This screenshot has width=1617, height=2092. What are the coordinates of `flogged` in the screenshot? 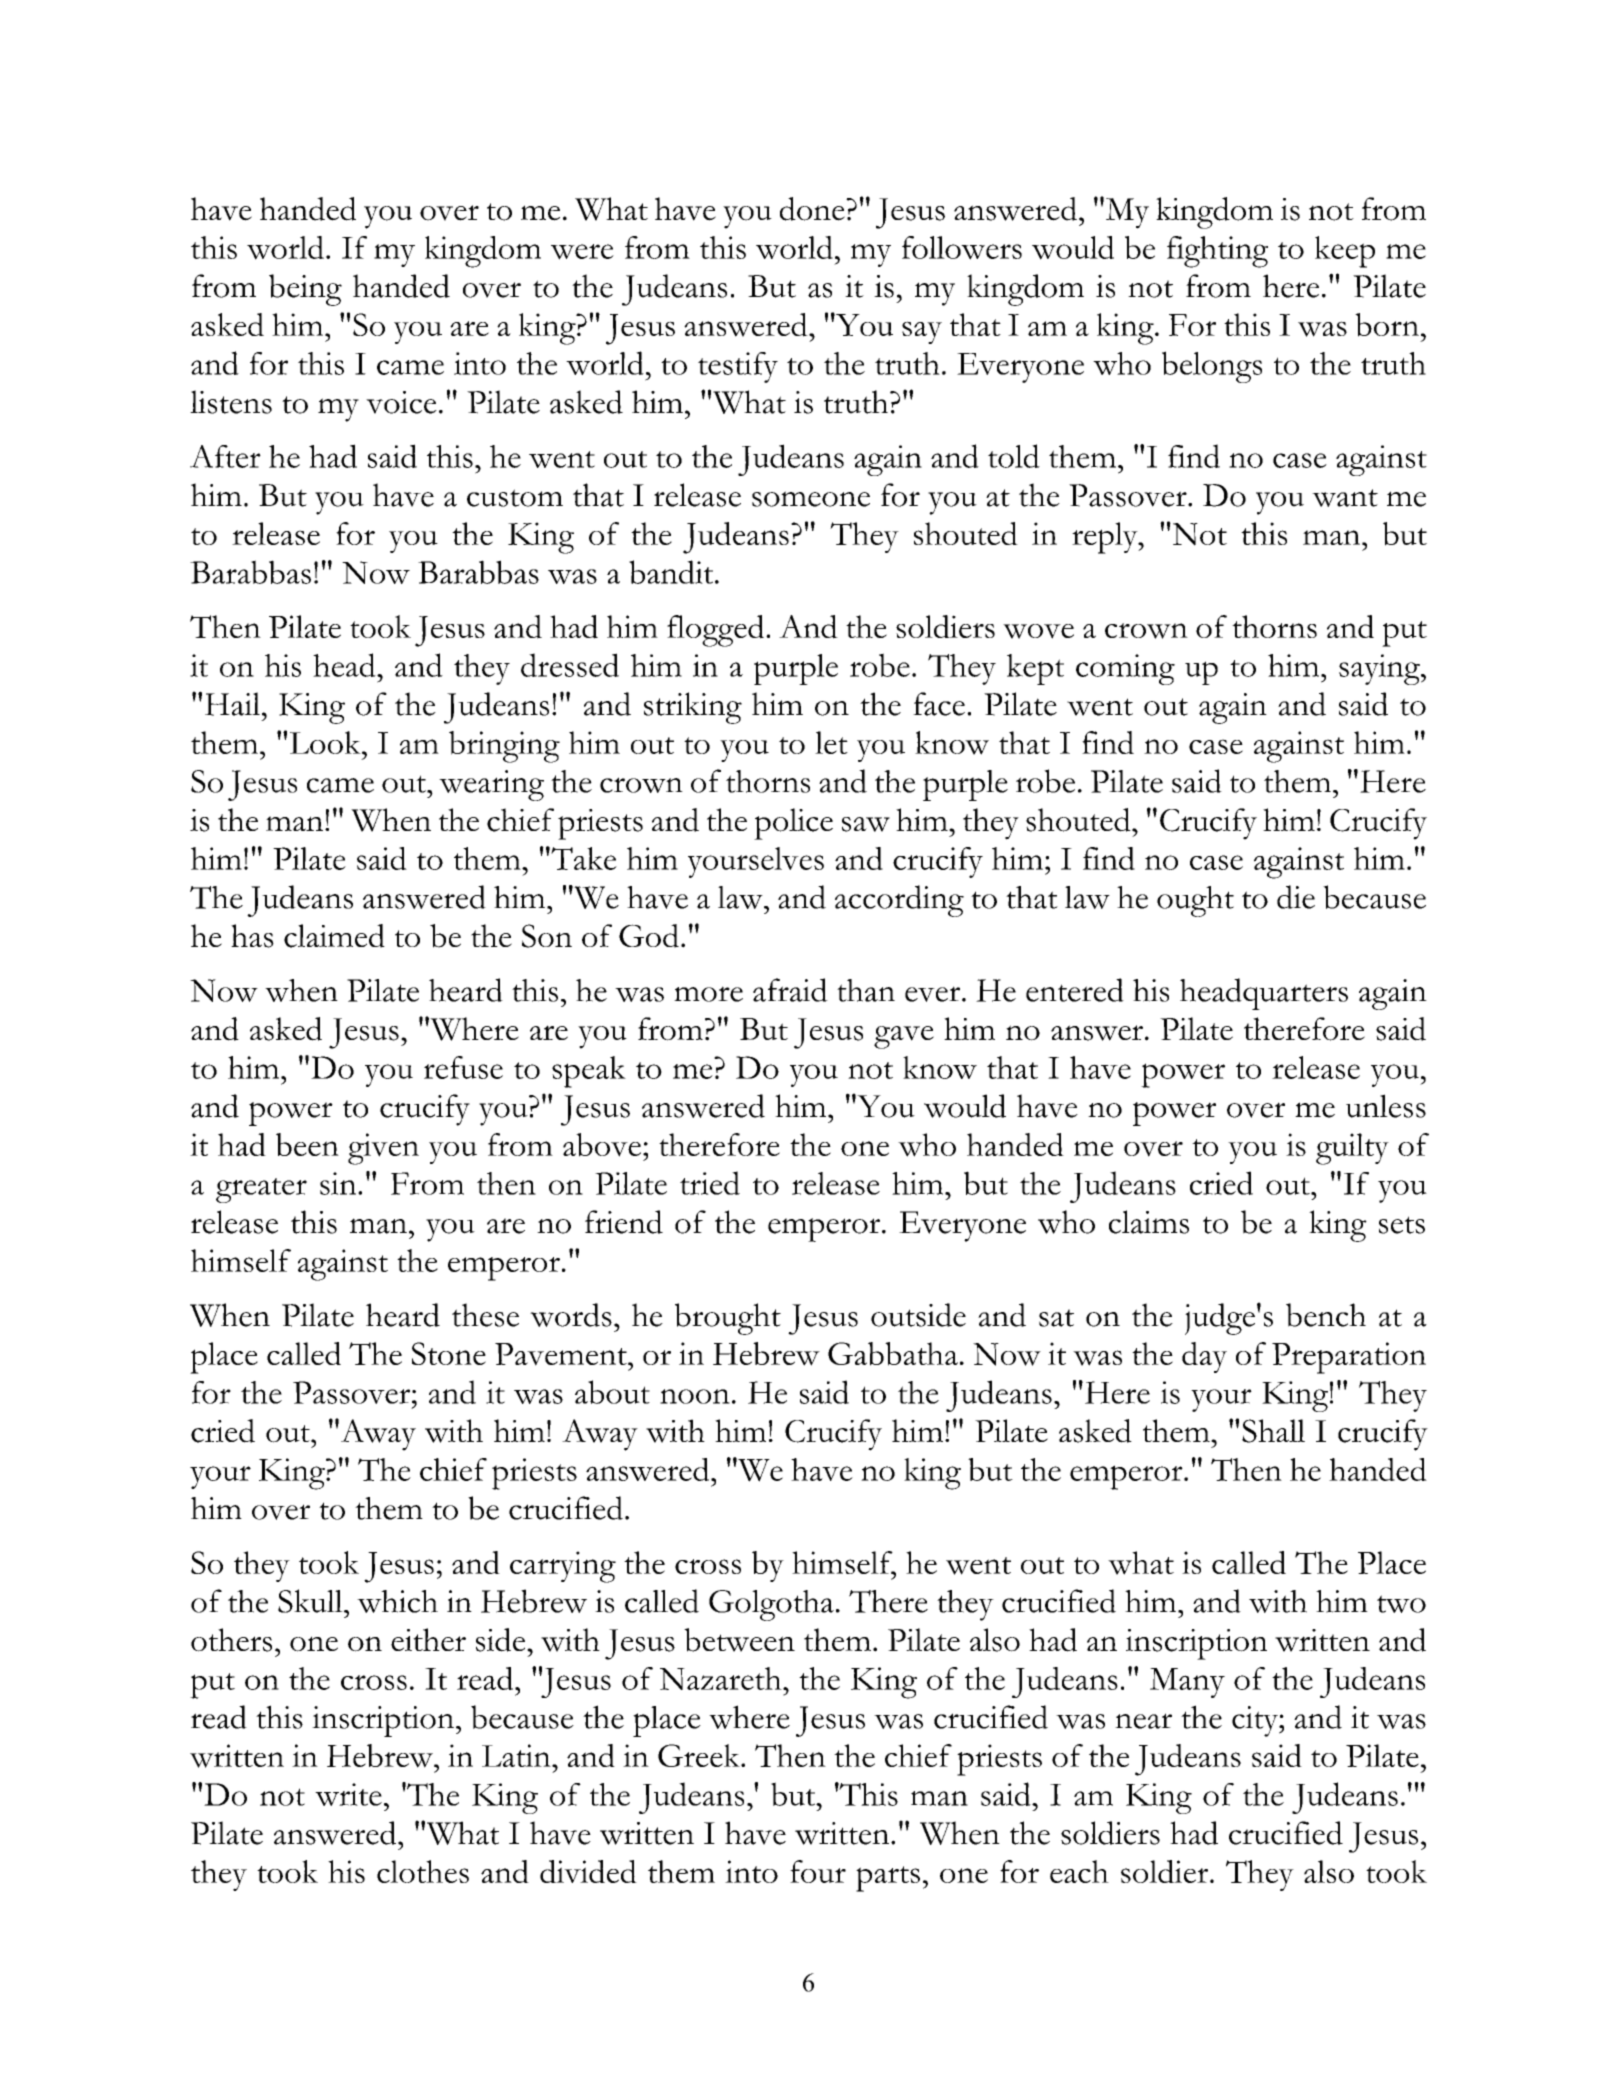 It's located at (717, 631).
